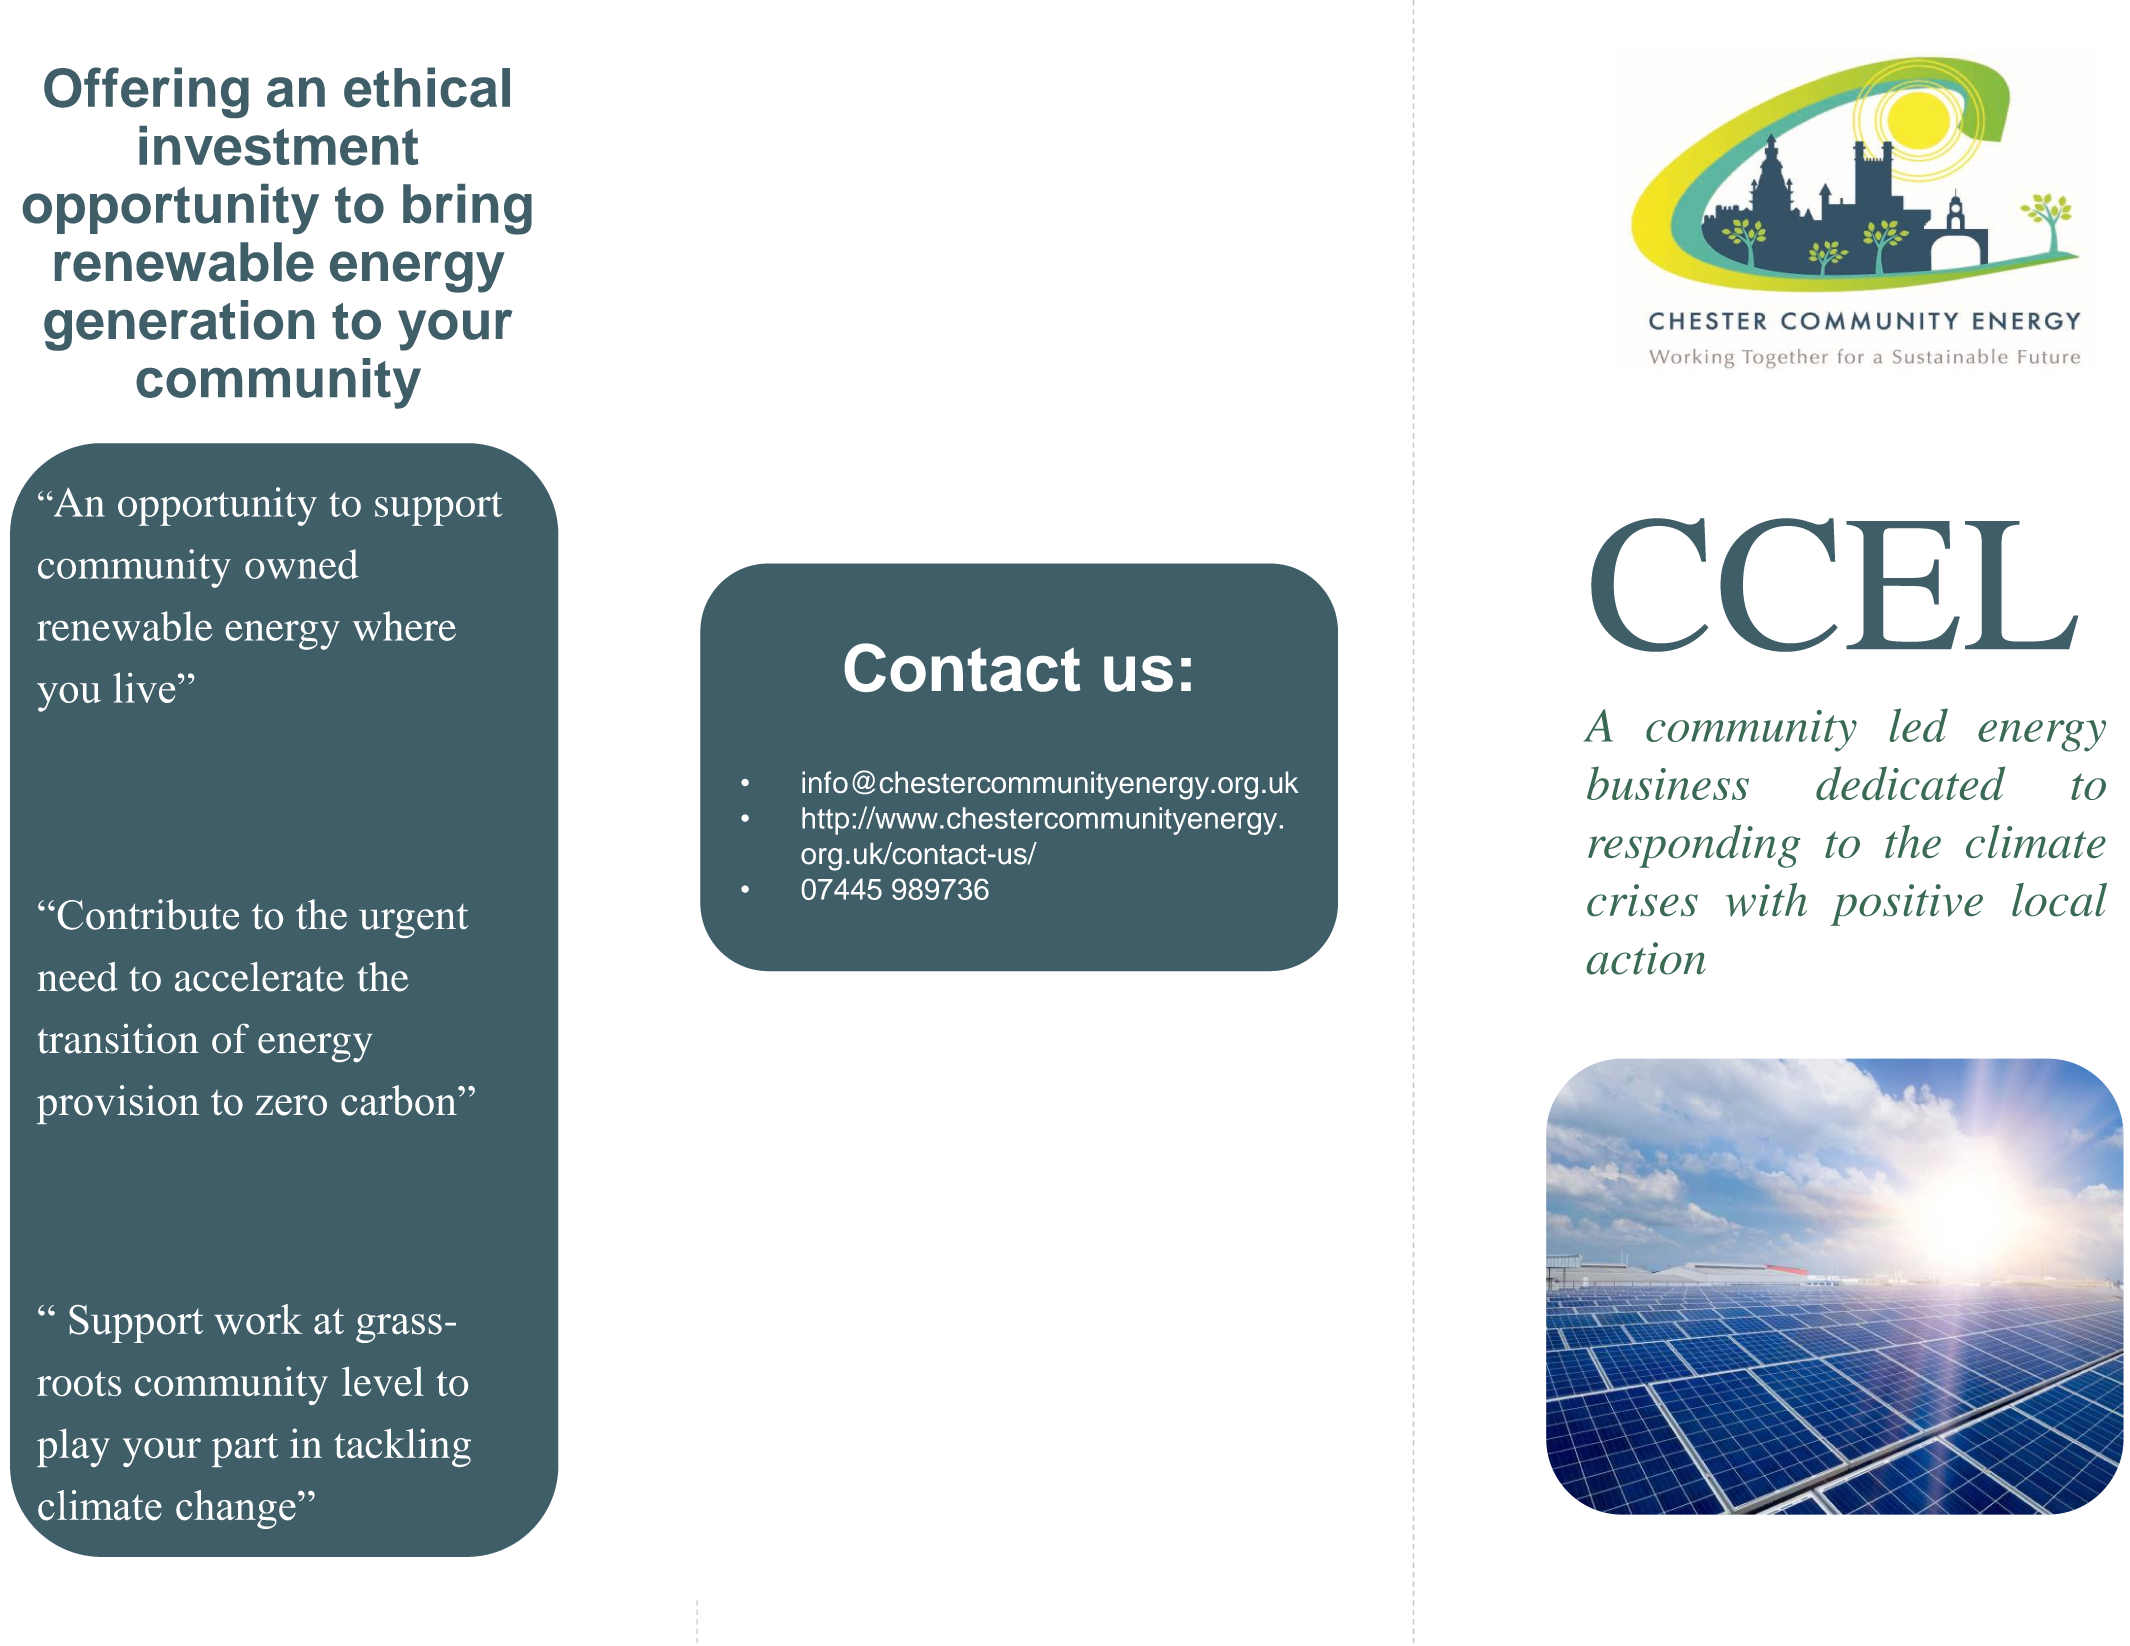 The image size is (2130, 1646). I want to click on business, so click(1668, 783).
